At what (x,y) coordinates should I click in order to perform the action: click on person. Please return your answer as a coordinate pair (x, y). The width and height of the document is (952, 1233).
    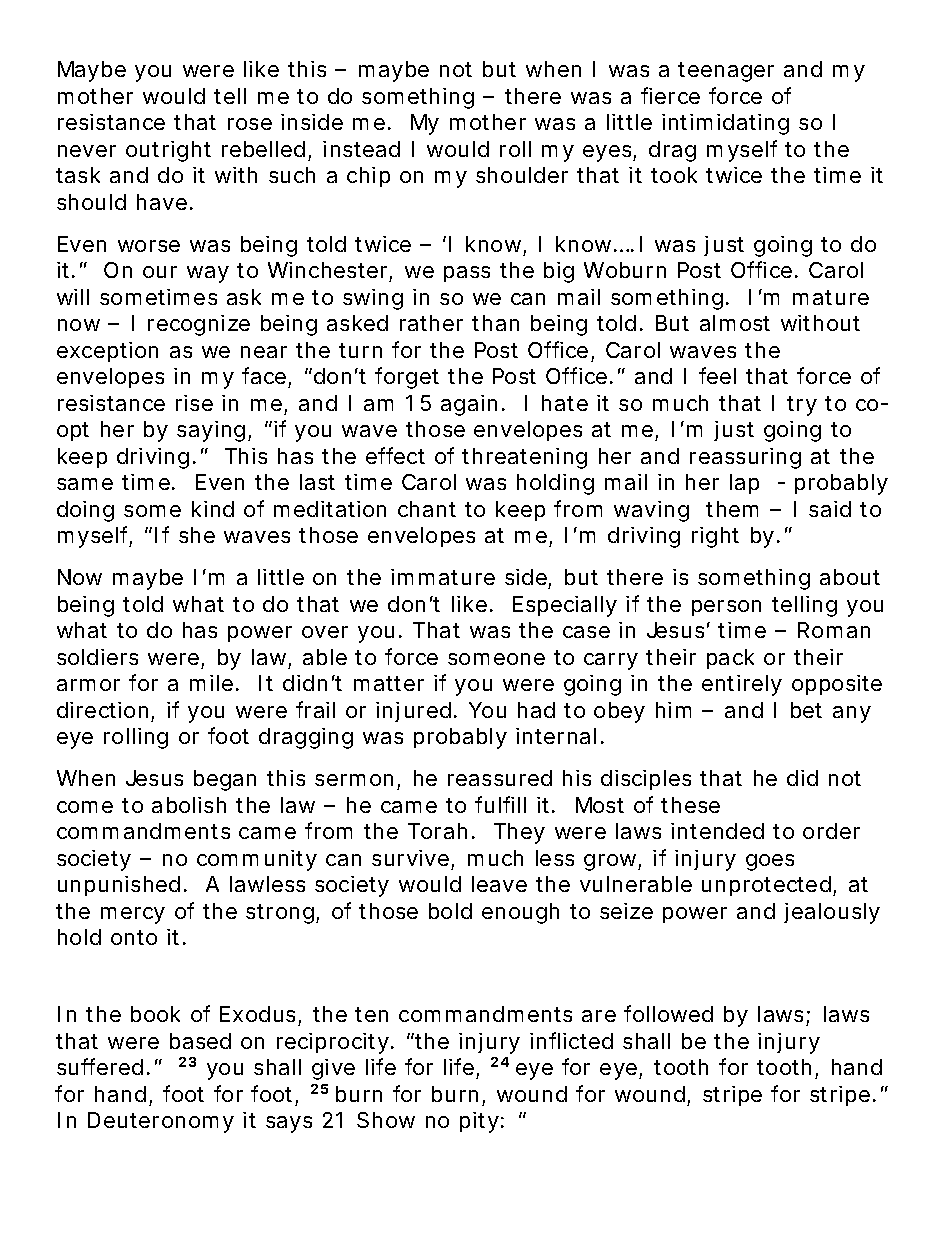
    Looking at the image, I should click on (726, 608).
